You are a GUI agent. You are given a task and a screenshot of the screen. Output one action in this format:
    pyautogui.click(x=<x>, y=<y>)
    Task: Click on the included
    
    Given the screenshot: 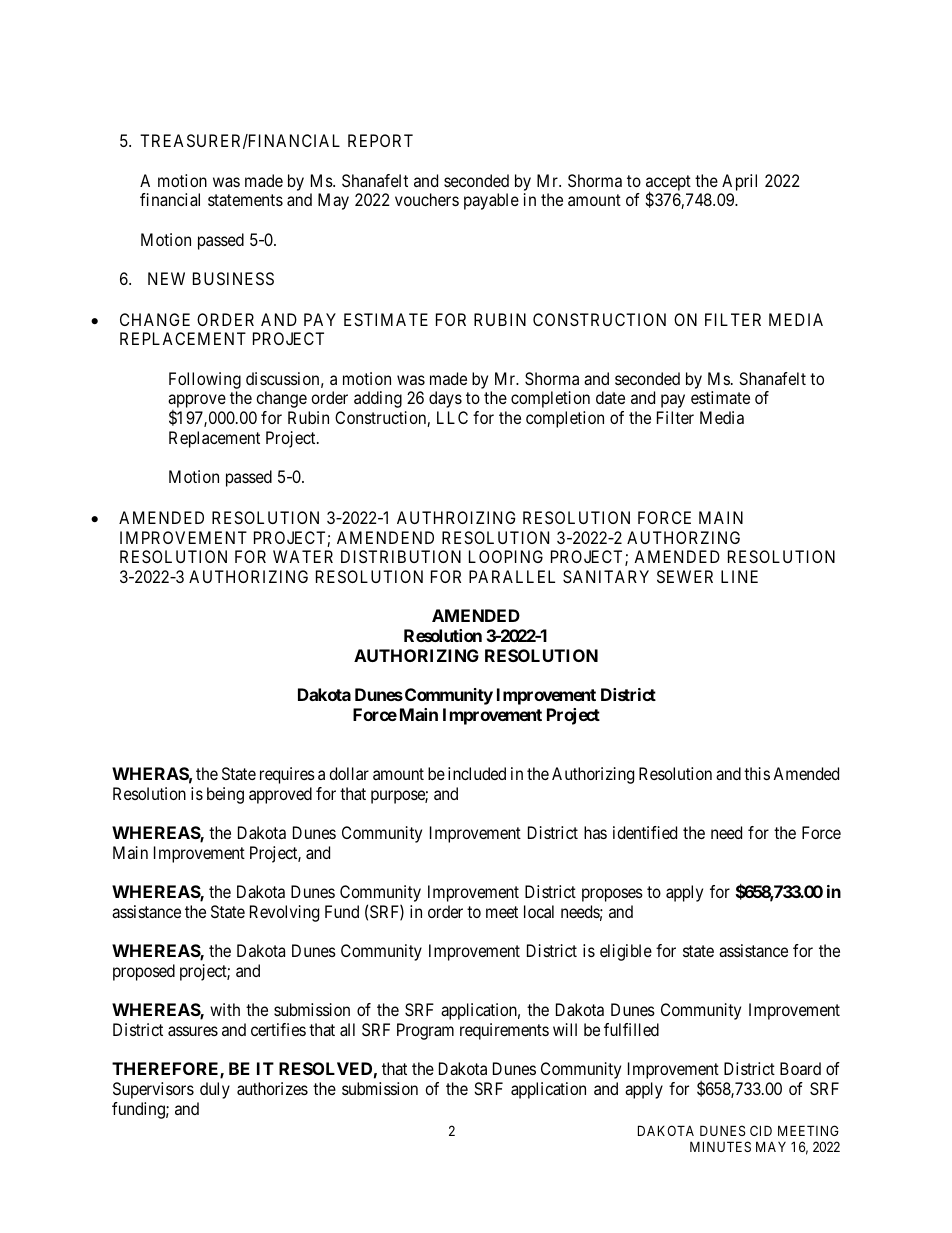 What is the action you would take?
    pyautogui.click(x=477, y=773)
